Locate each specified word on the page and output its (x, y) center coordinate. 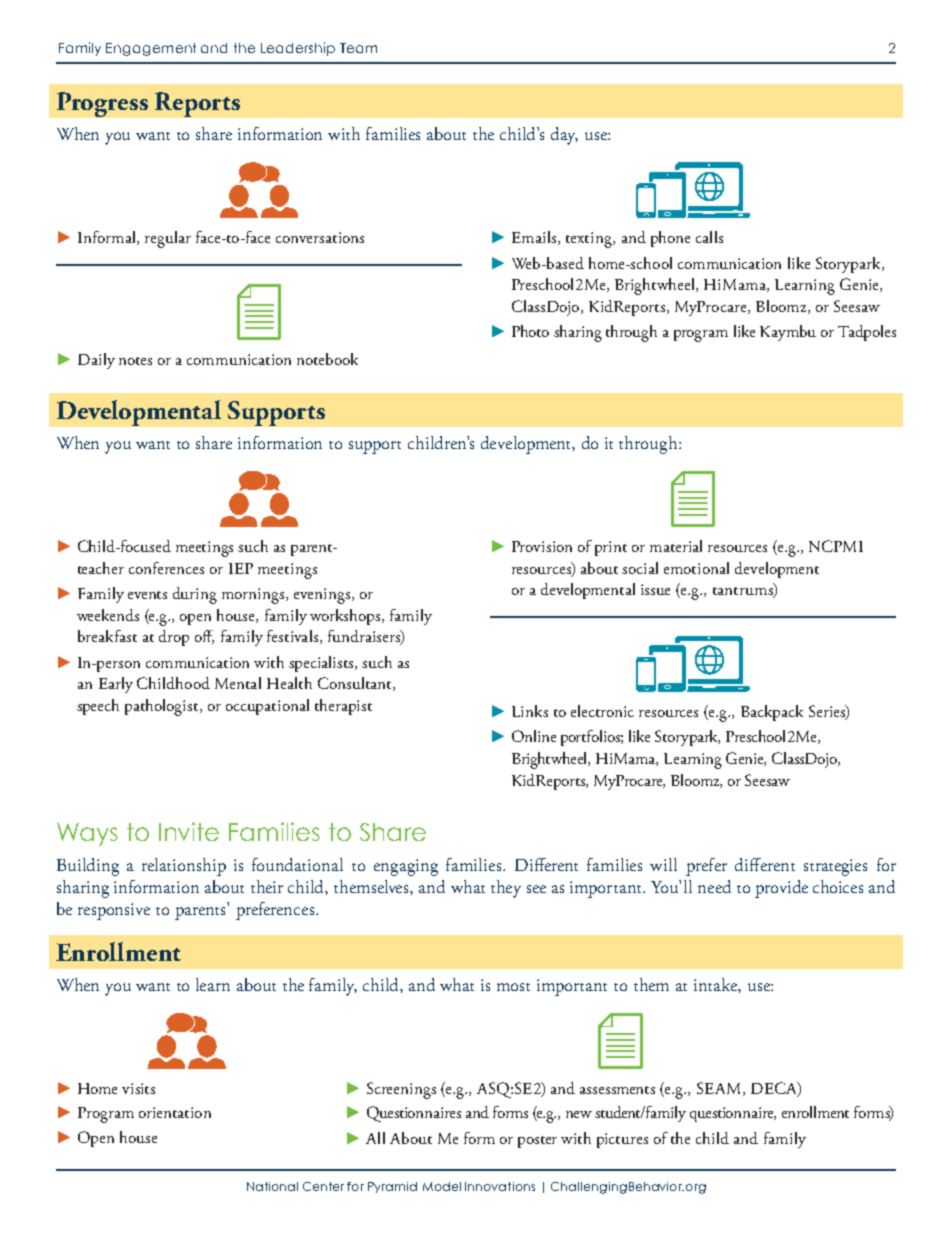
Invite (189, 831)
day (564, 136)
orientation (175, 1112)
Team (358, 48)
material (676, 546)
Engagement (151, 49)
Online (534, 736)
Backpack (772, 713)
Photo (530, 331)
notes (135, 361)
